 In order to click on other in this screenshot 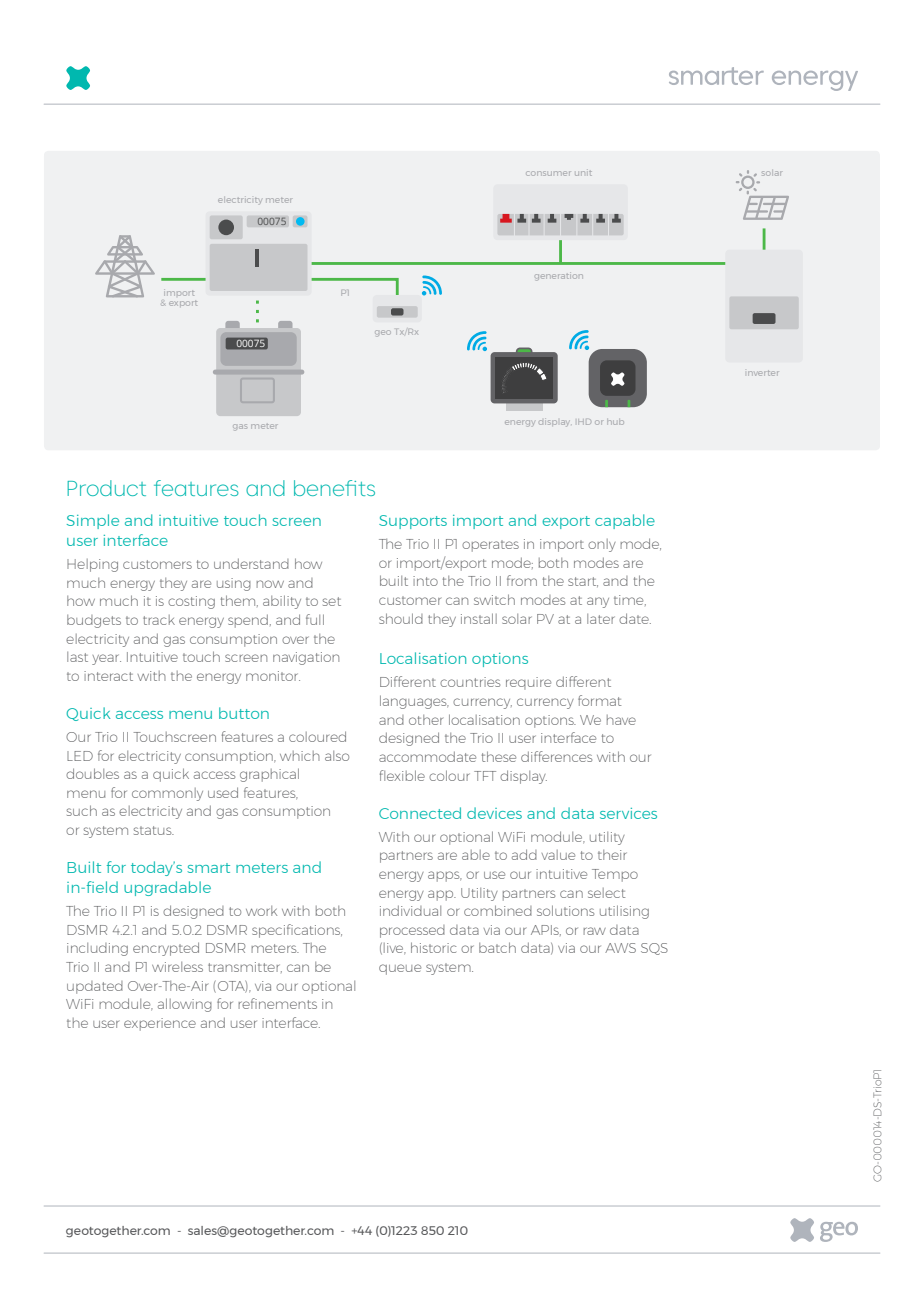, I will do `click(426, 720)`.
